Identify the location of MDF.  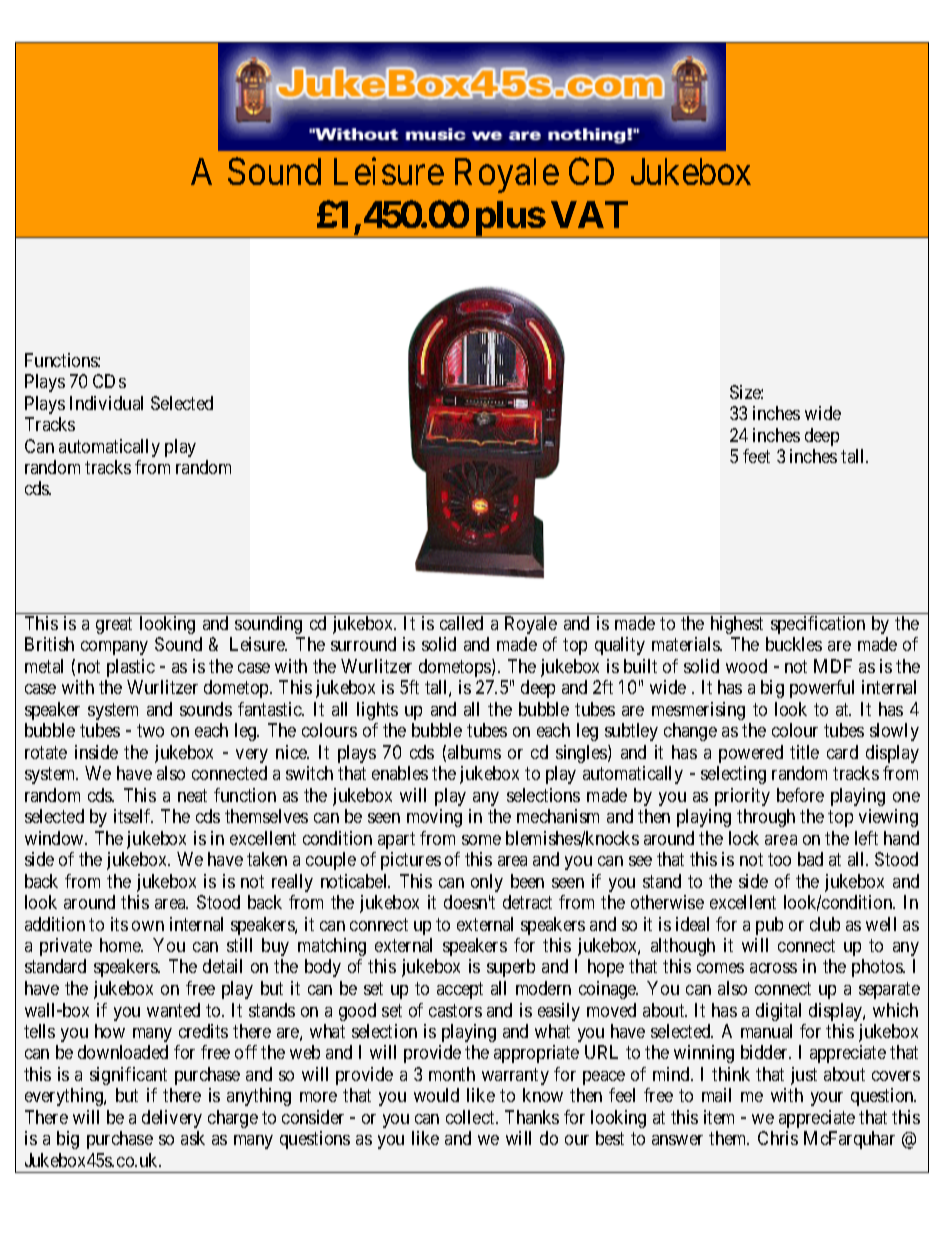
(833, 666).
